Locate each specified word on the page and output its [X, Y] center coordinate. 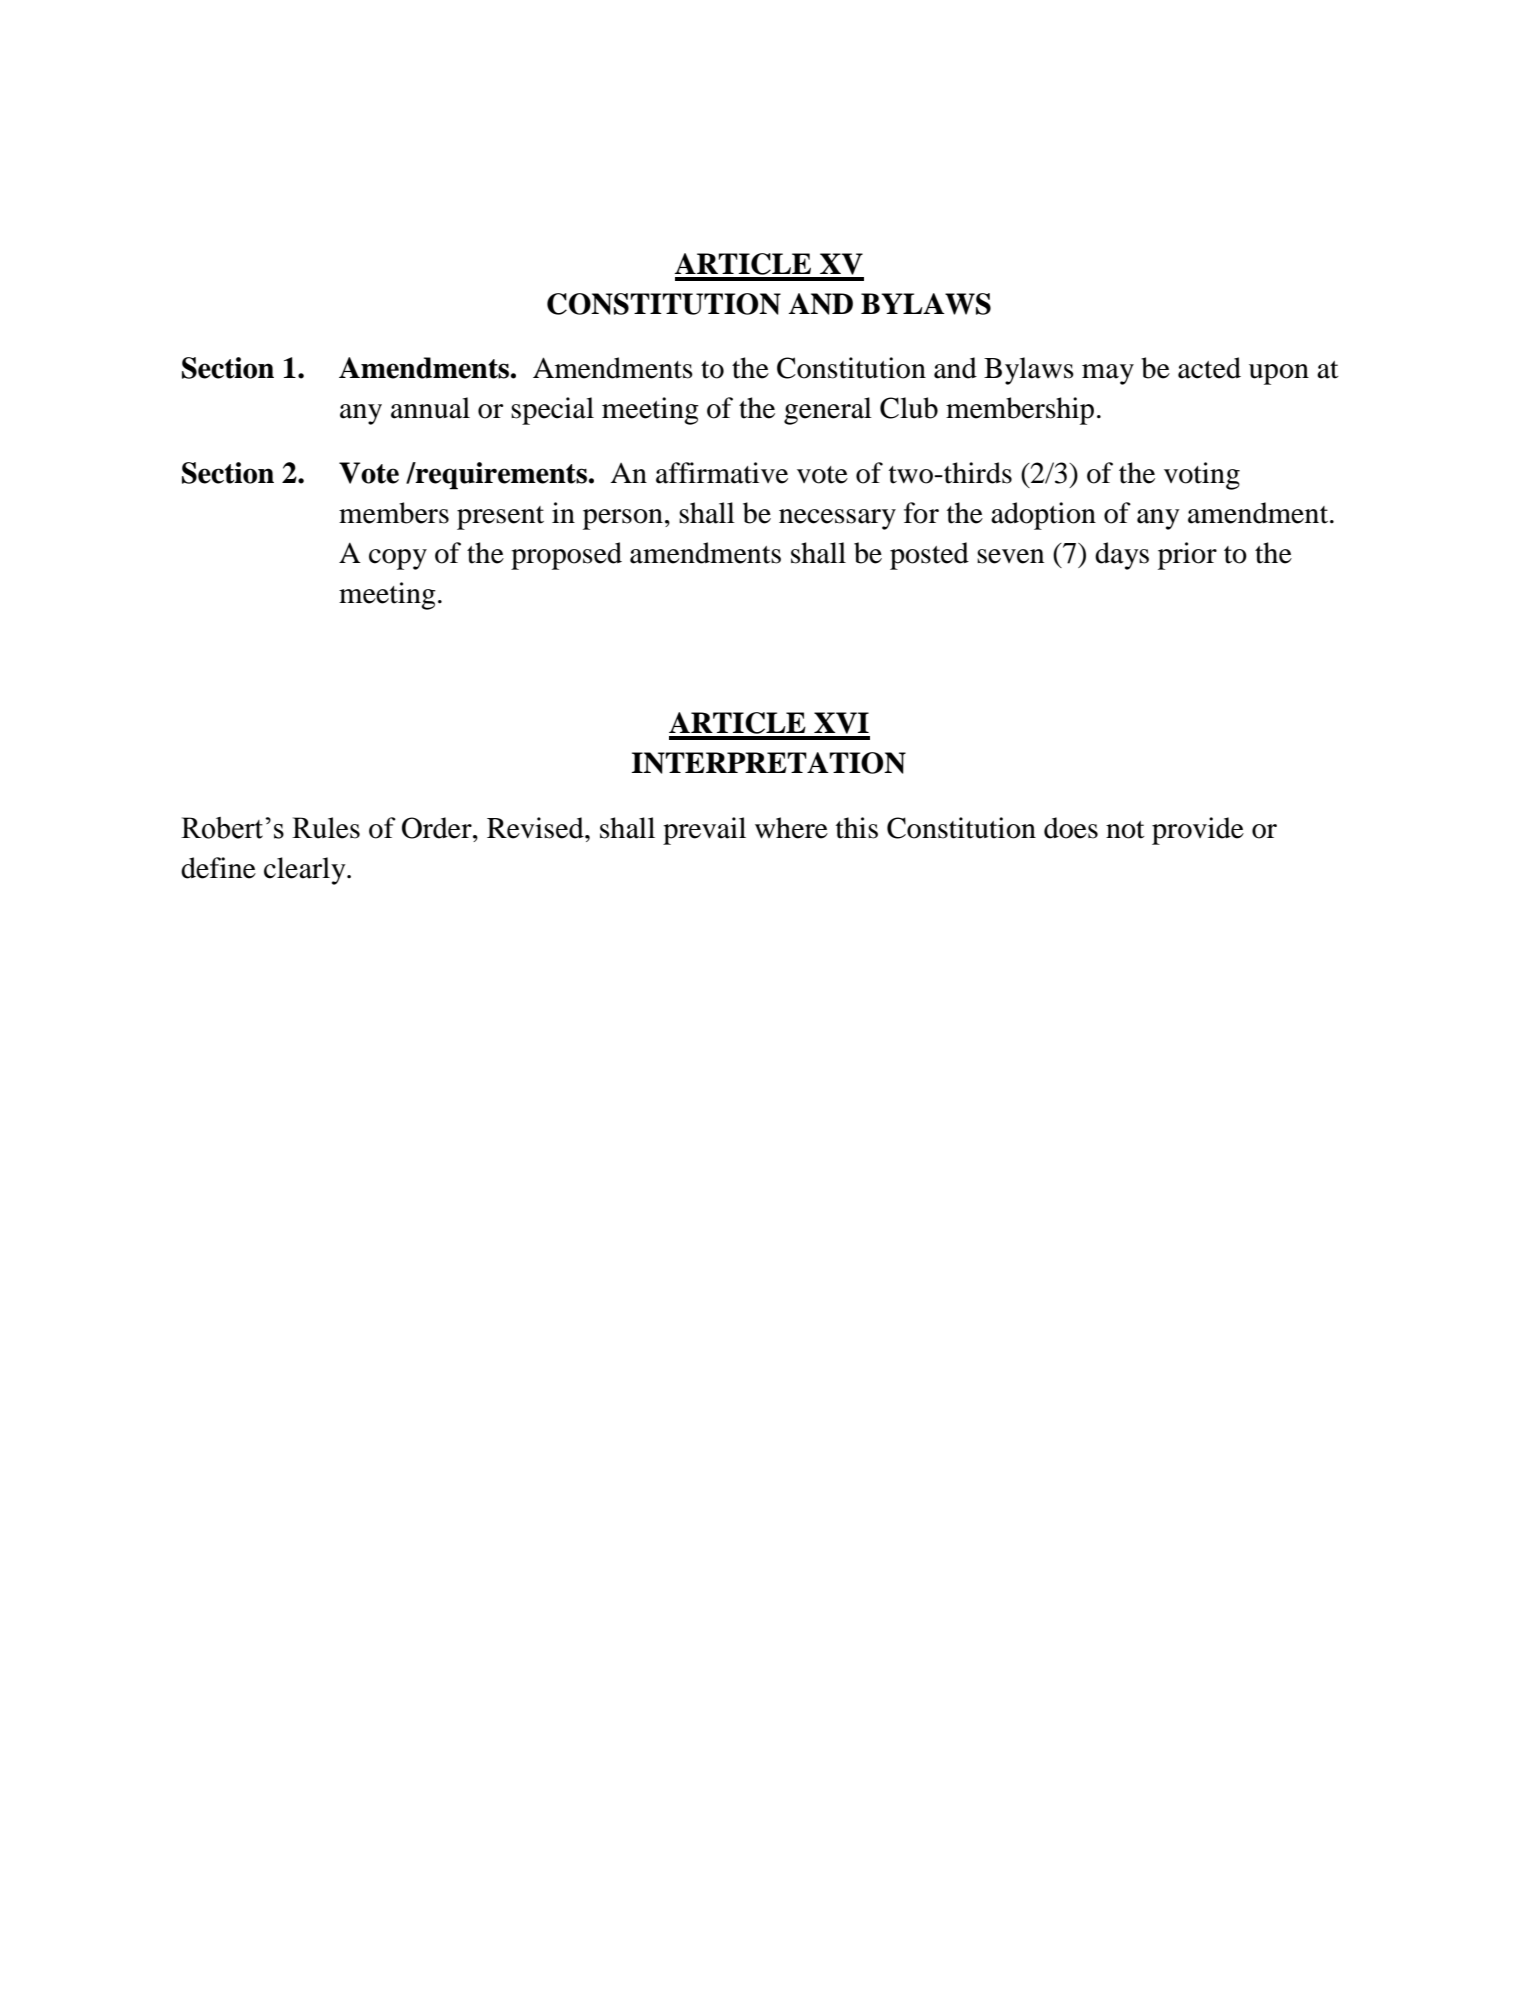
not [1125, 830]
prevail [704, 831]
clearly [306, 871]
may [1108, 374]
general [828, 411]
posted [929, 556]
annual [430, 408]
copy [398, 559]
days [1122, 556]
